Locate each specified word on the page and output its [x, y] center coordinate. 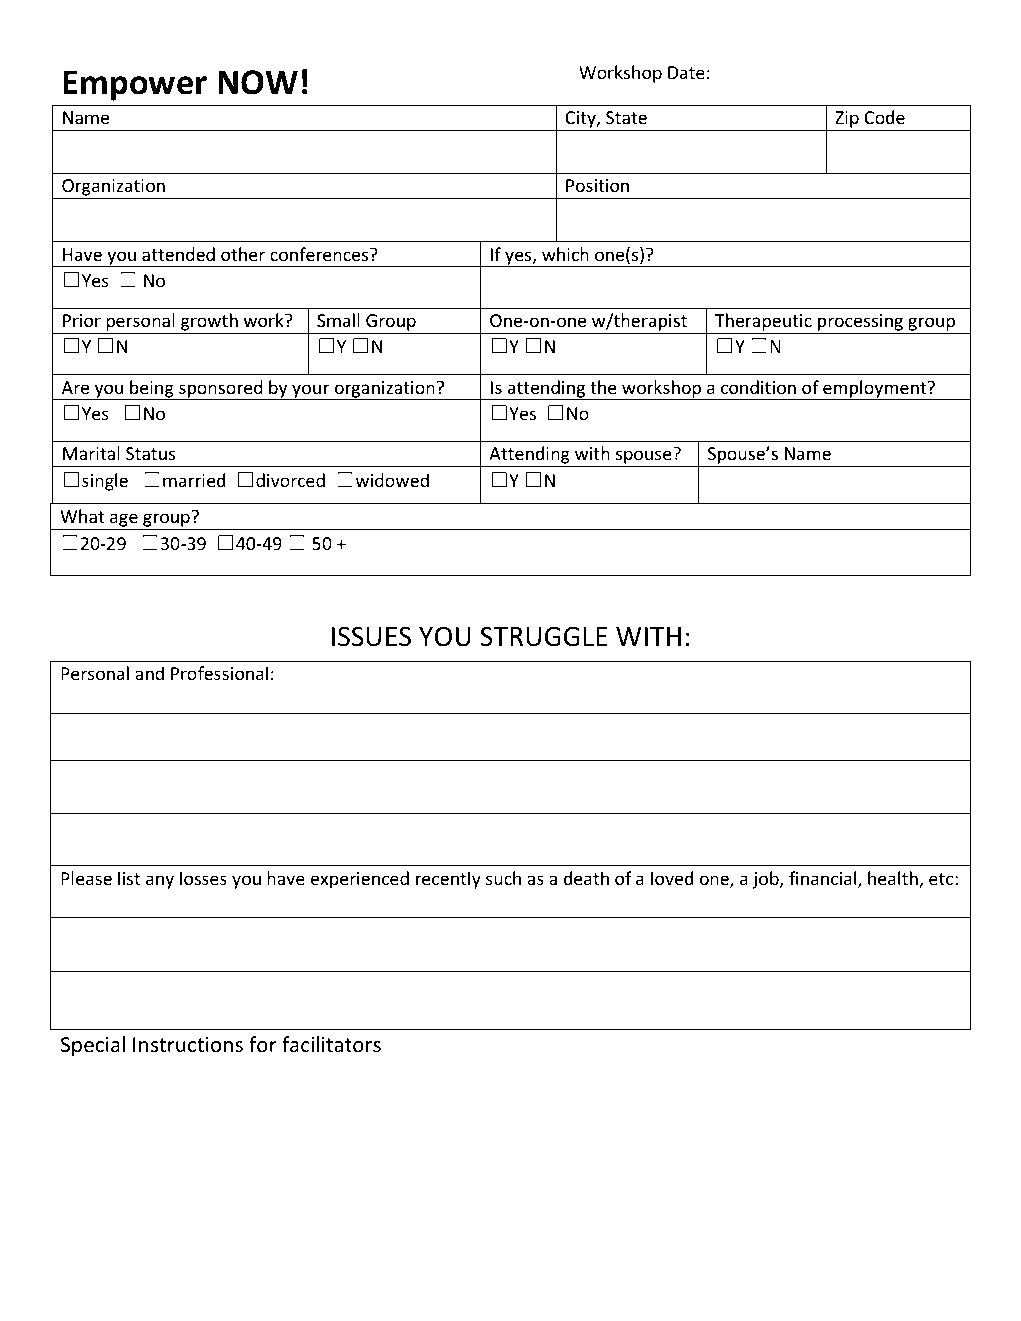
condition [758, 387]
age [124, 521]
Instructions [188, 1045]
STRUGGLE [543, 636]
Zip [847, 121]
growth [209, 323]
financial [824, 879]
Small [338, 320]
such [503, 878]
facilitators [331, 1044]
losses [203, 878]
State [626, 117]
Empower [135, 85]
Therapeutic [763, 323]
